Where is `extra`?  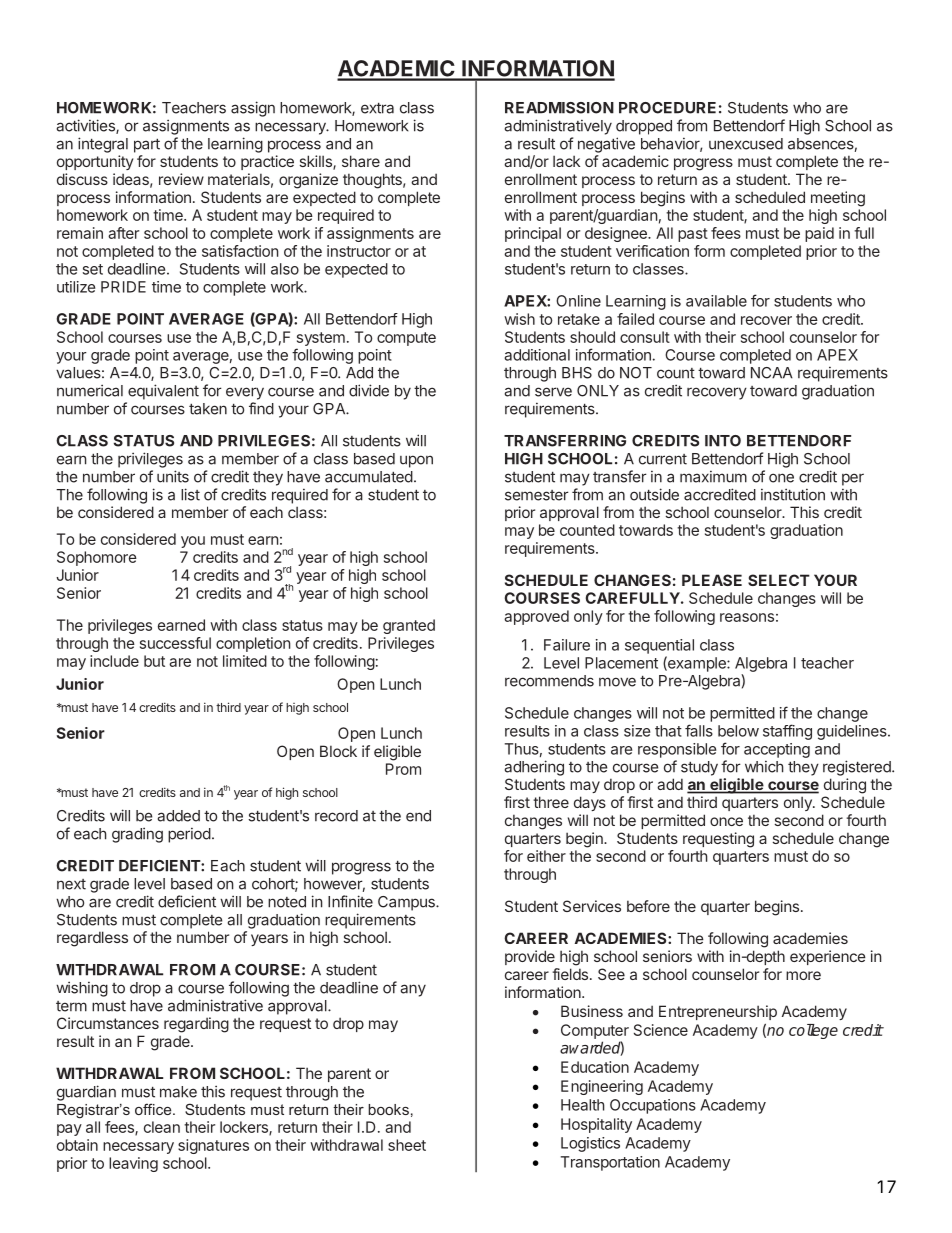
extra is located at coordinates (377, 108).
